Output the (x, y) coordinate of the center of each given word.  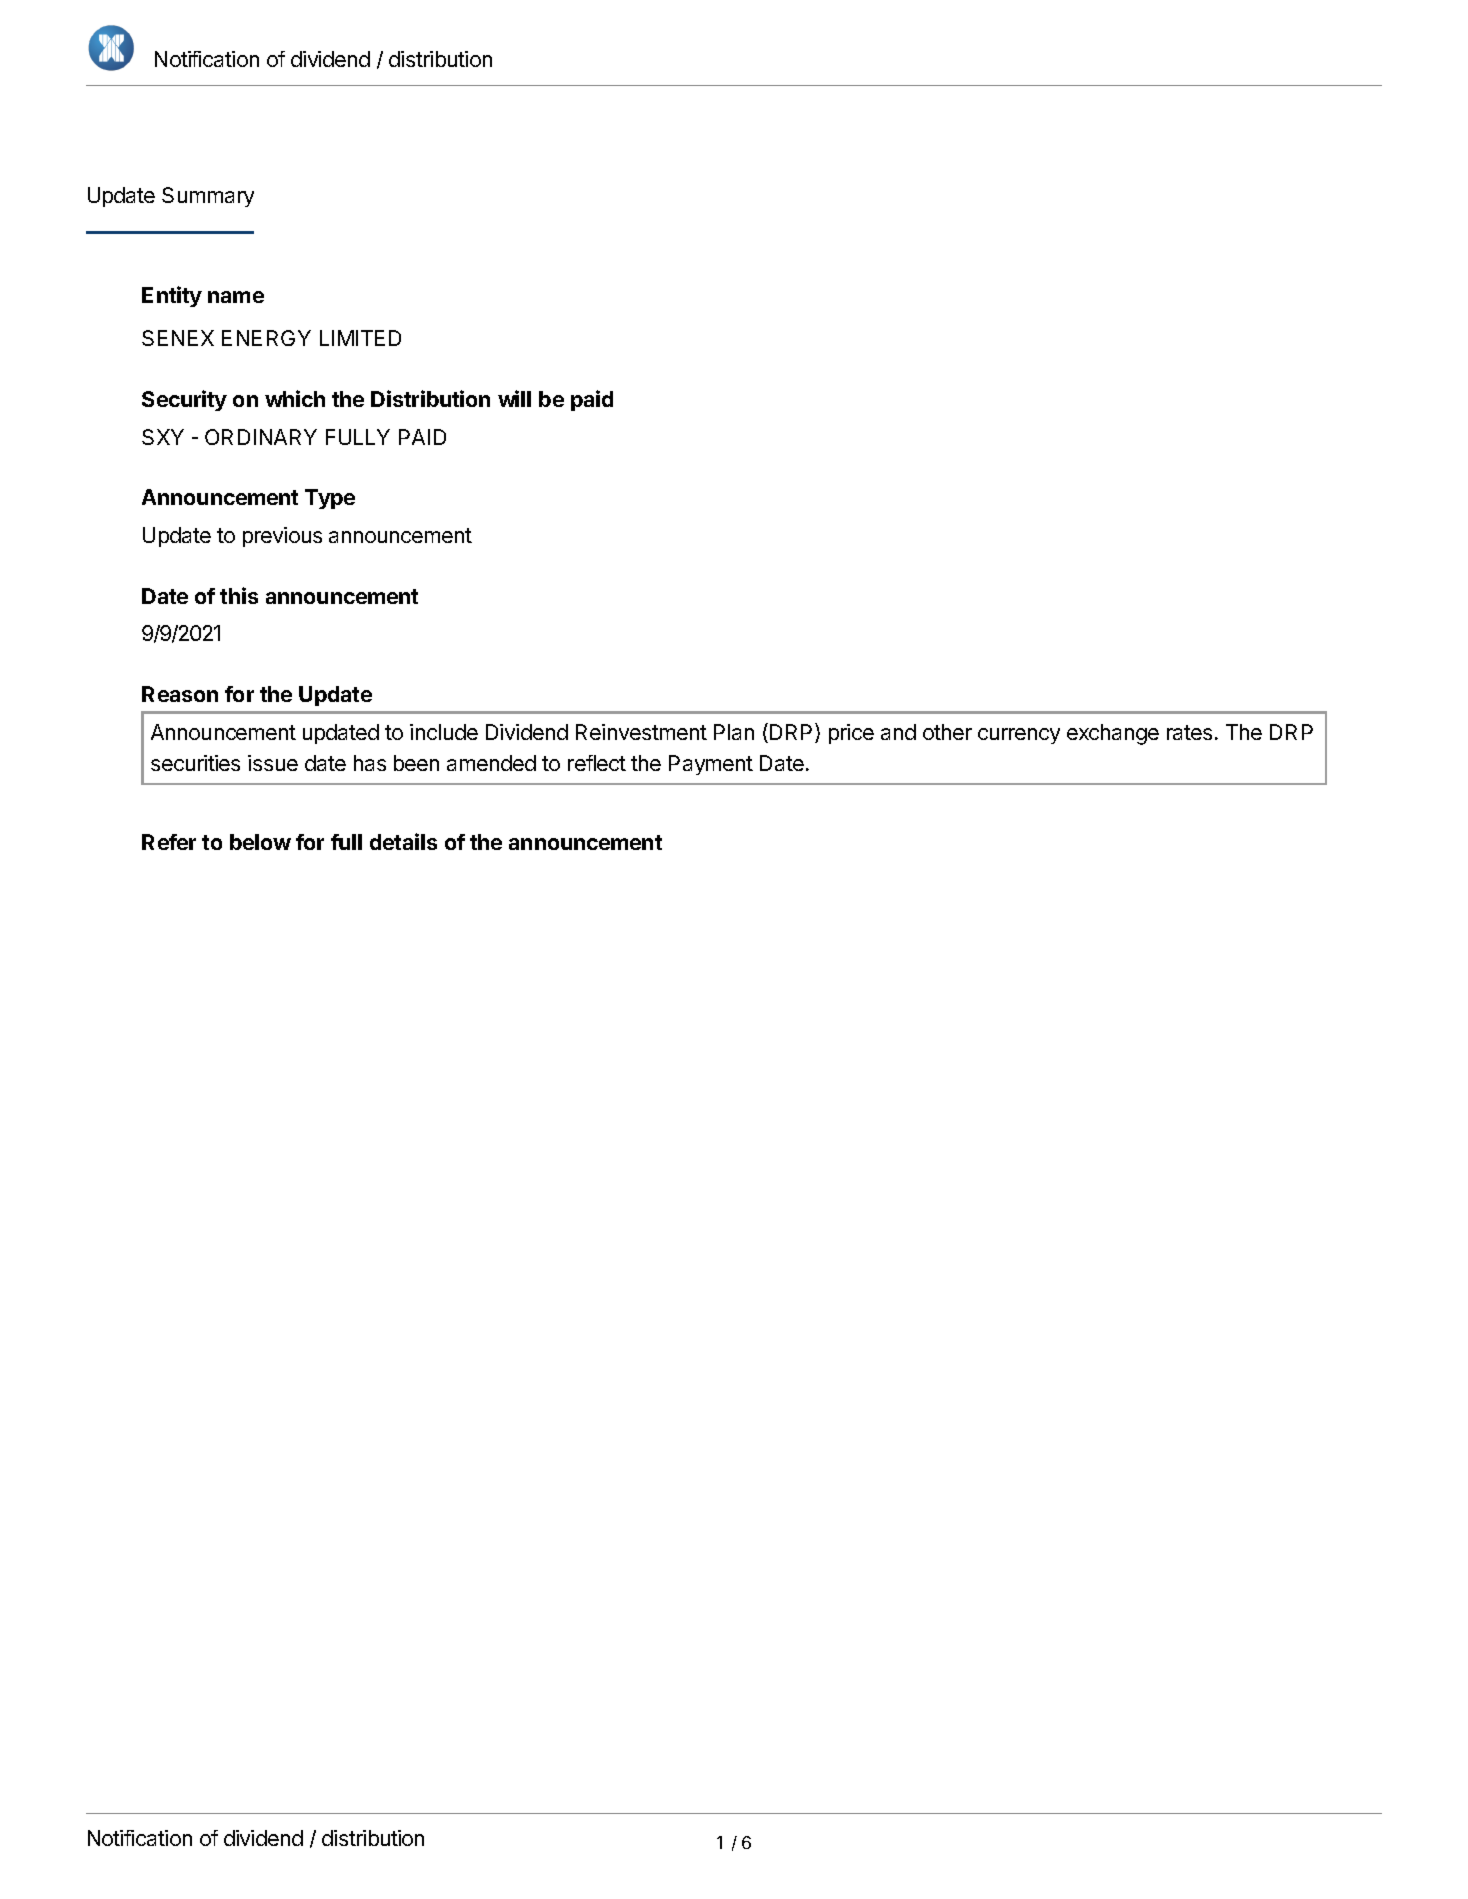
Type (330, 499)
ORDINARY (261, 437)
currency (1019, 736)
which (295, 398)
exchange (1113, 734)
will (514, 398)
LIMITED (360, 338)
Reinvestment (641, 732)
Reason (180, 694)
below (260, 842)
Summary (208, 197)
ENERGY (266, 338)
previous (282, 537)
